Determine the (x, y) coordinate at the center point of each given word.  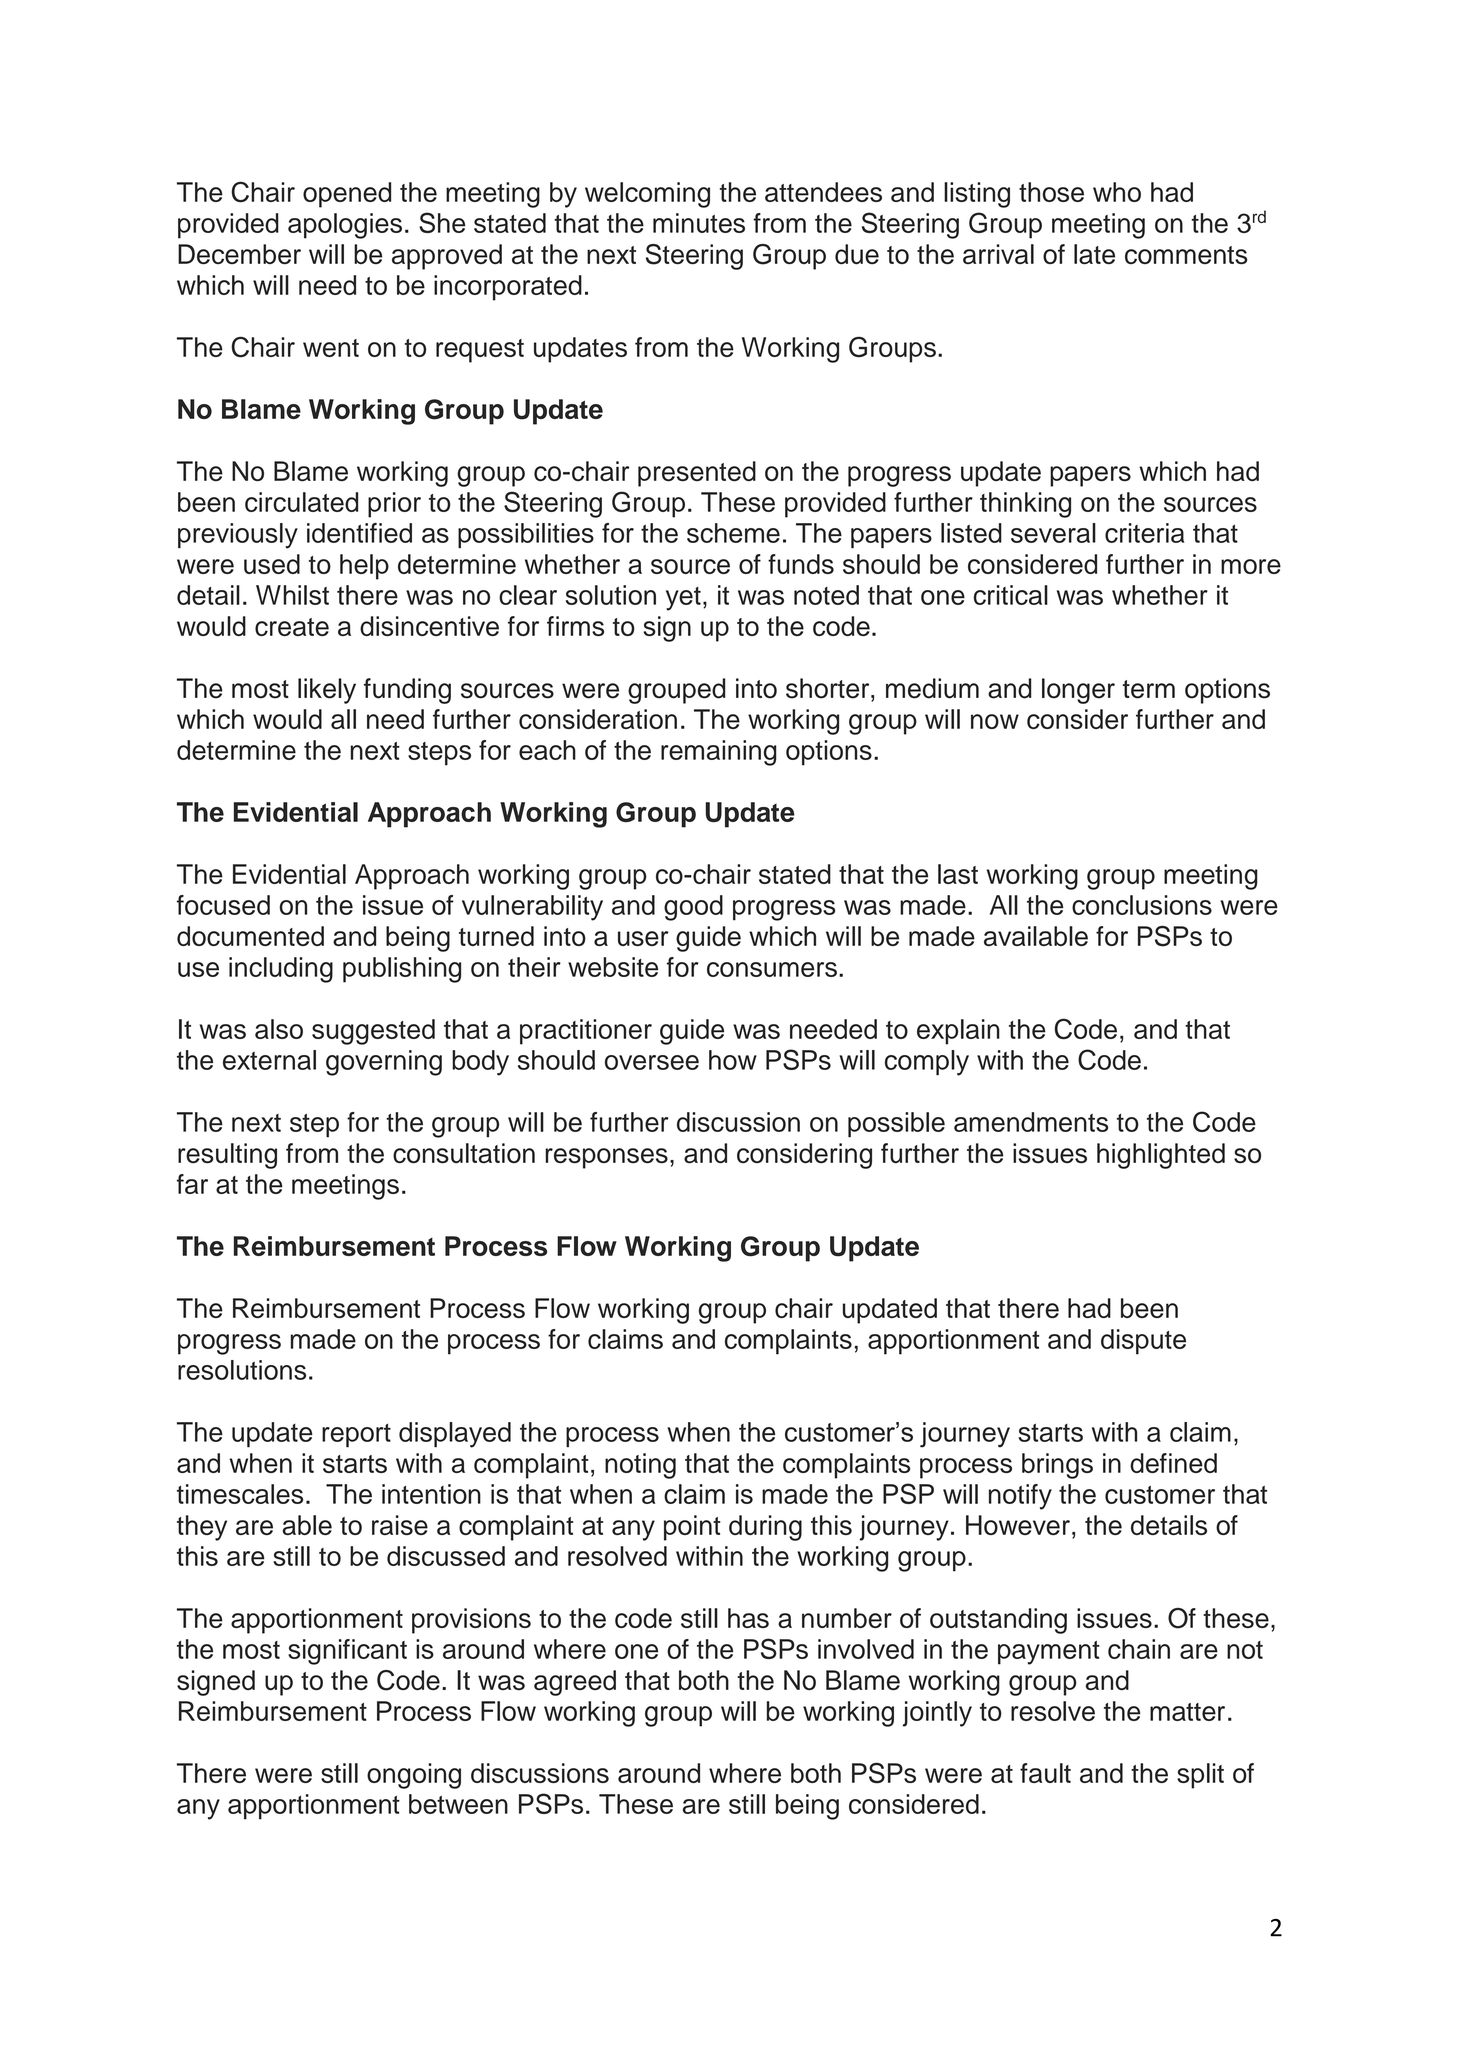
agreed (575, 1683)
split (1200, 1776)
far (192, 1184)
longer (1078, 691)
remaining (719, 753)
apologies (345, 226)
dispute (1143, 1342)
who (1117, 192)
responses (606, 1158)
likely (327, 691)
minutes (699, 223)
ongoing (414, 1776)
